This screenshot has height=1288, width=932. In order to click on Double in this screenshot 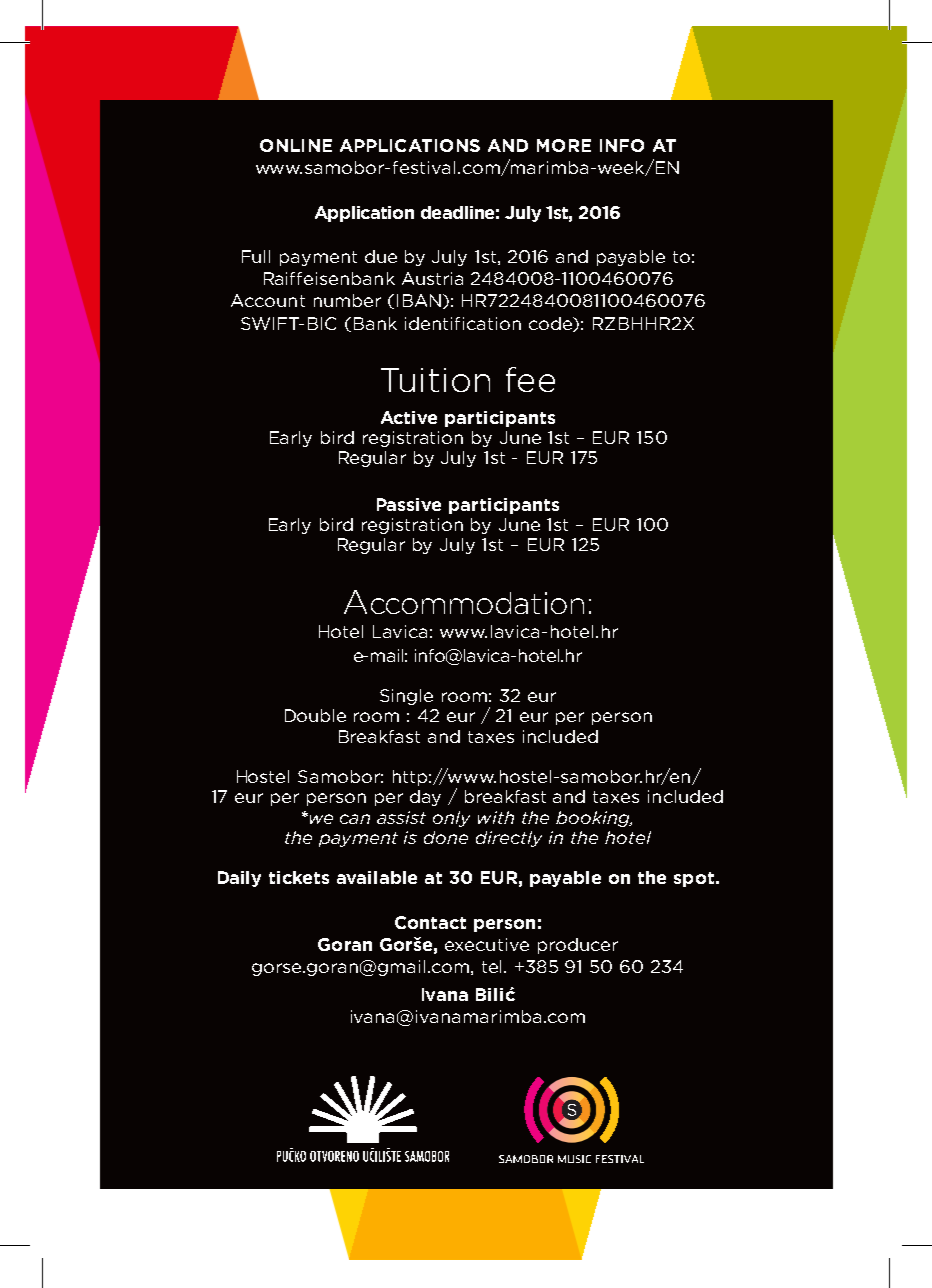, I will do `click(315, 715)`.
